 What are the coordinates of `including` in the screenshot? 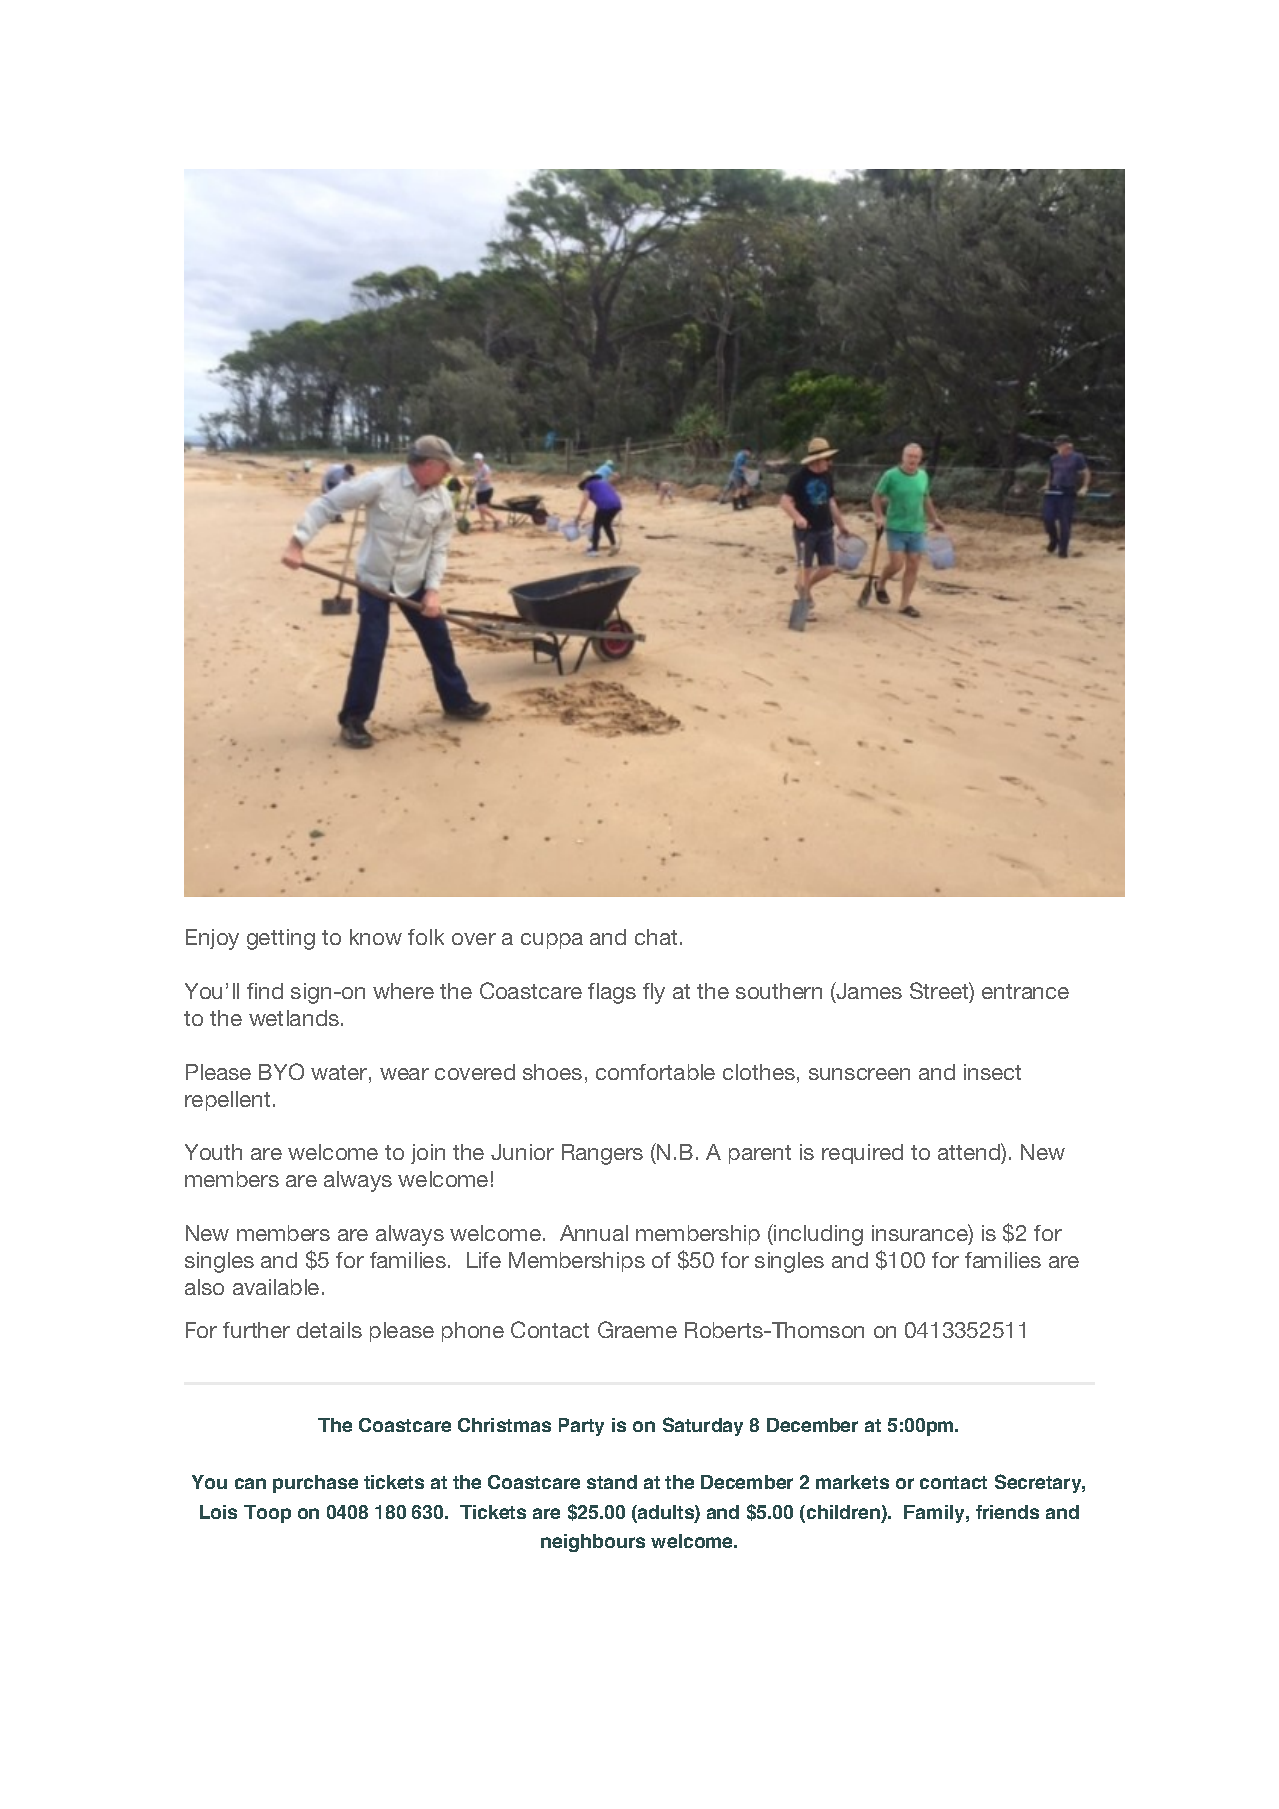 It's located at (817, 1235).
